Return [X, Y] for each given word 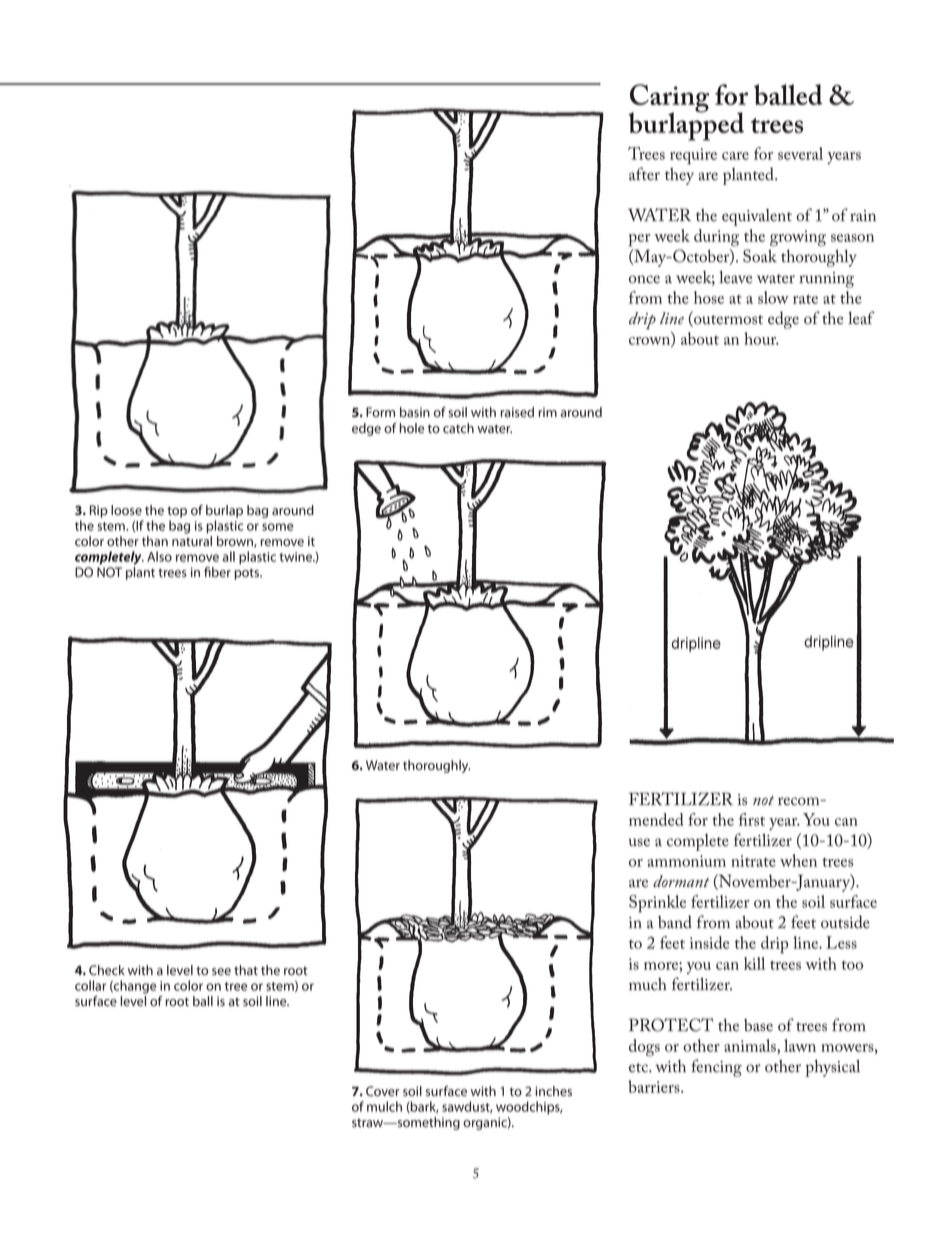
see [221, 971]
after [644, 174]
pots [248, 574]
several [800, 153]
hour [761, 338]
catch [458, 428]
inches [553, 1091]
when [798, 860]
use [639, 842]
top [177, 512]
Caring [669, 99]
